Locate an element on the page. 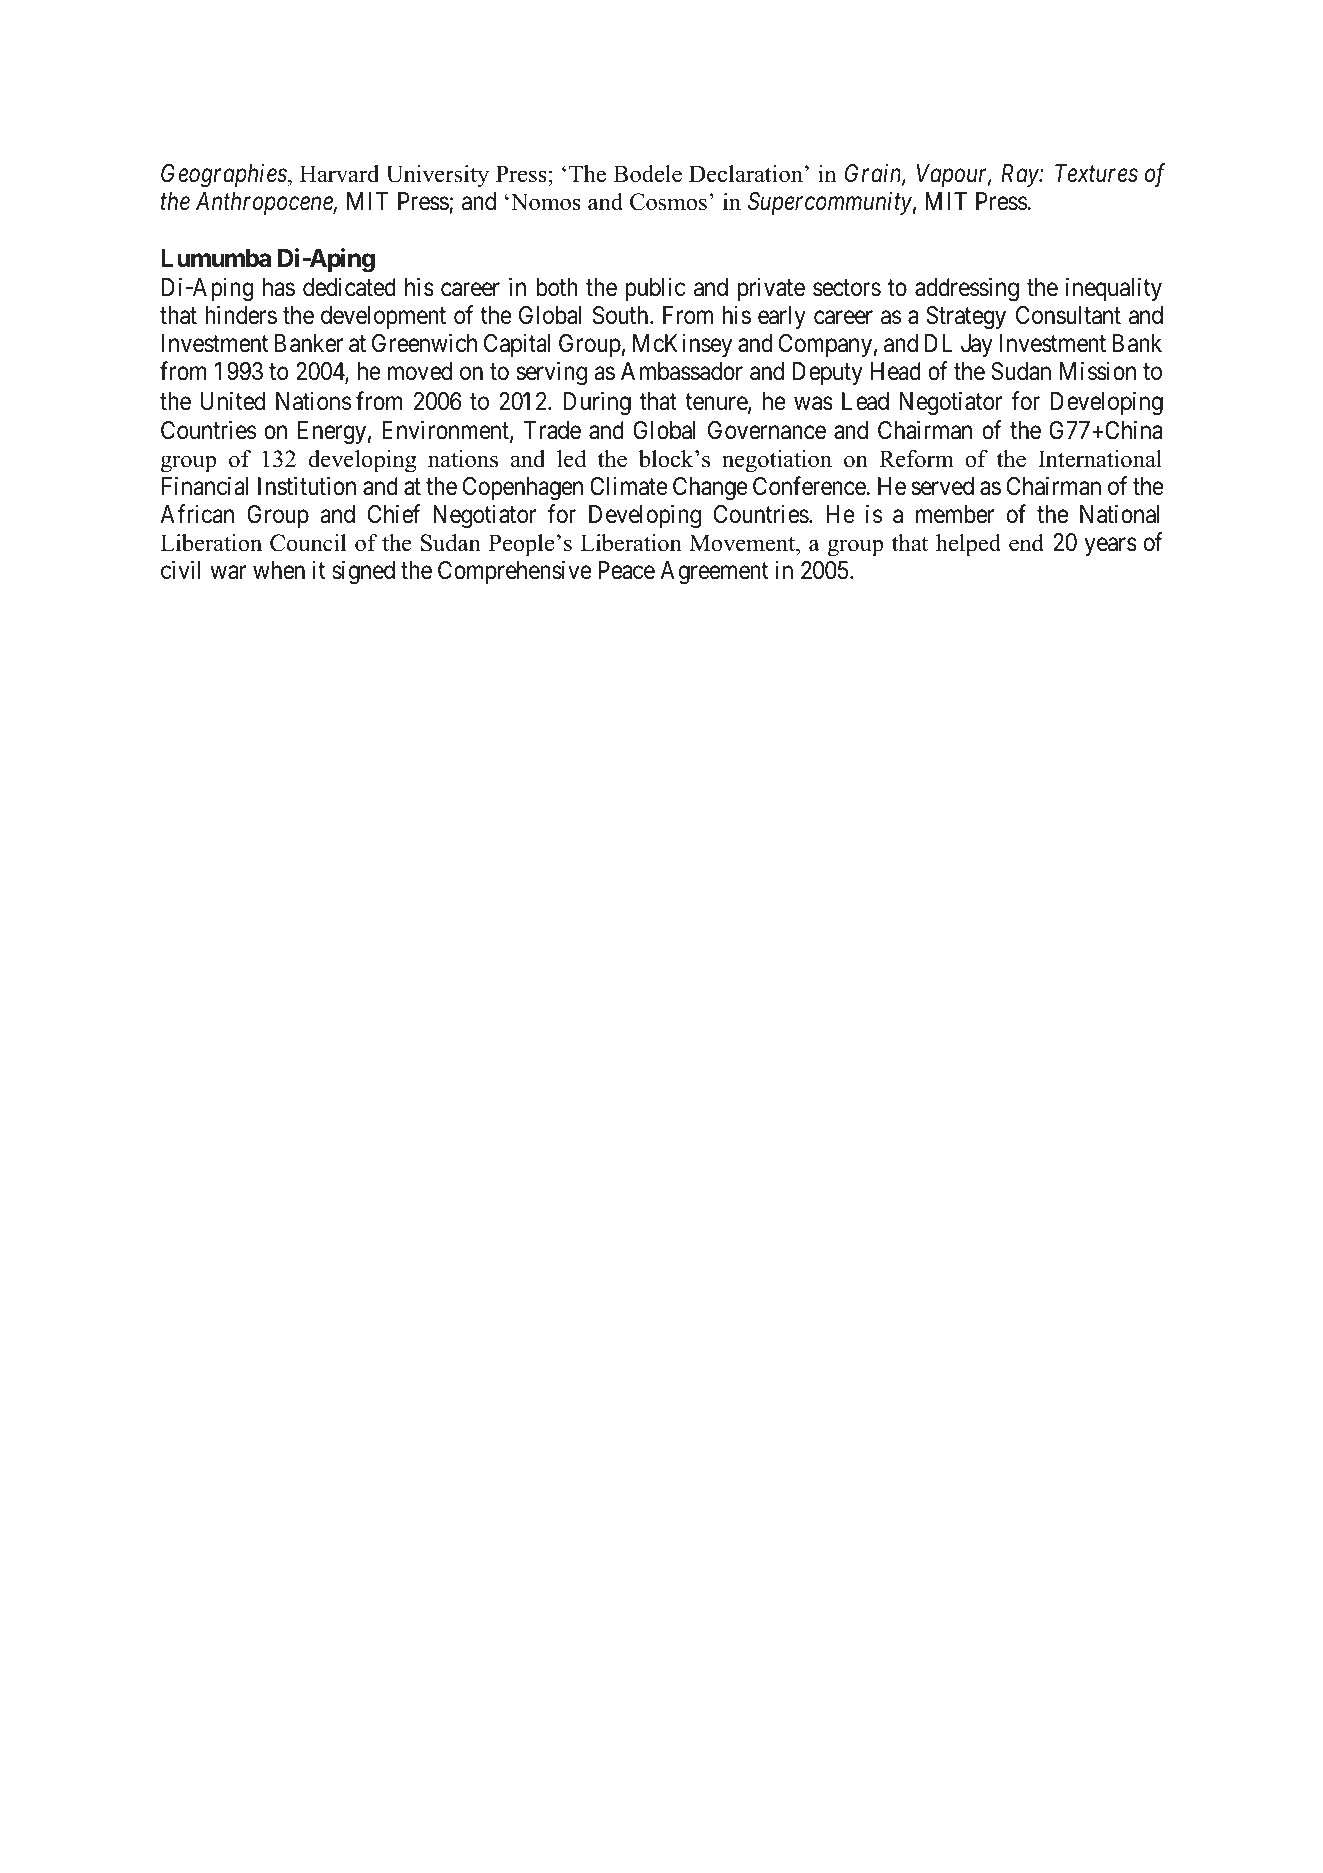 The height and width of the page is (1873, 1323). served is located at coordinates (943, 486).
